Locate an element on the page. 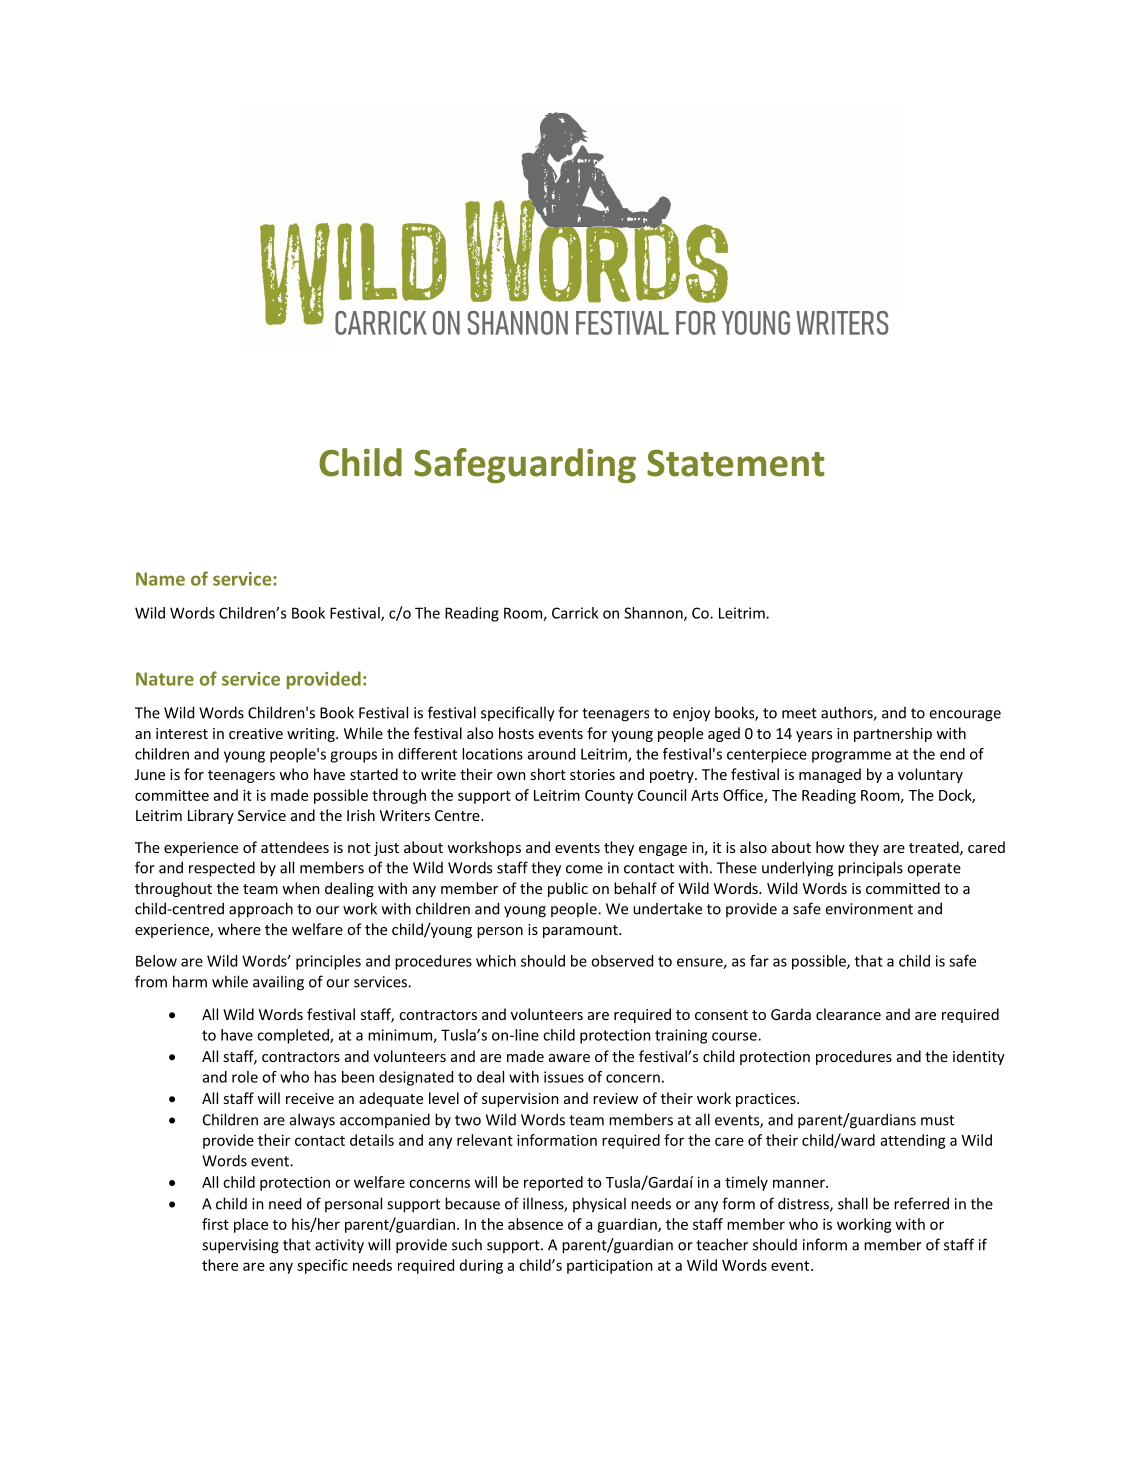  aware is located at coordinates (569, 1058).
